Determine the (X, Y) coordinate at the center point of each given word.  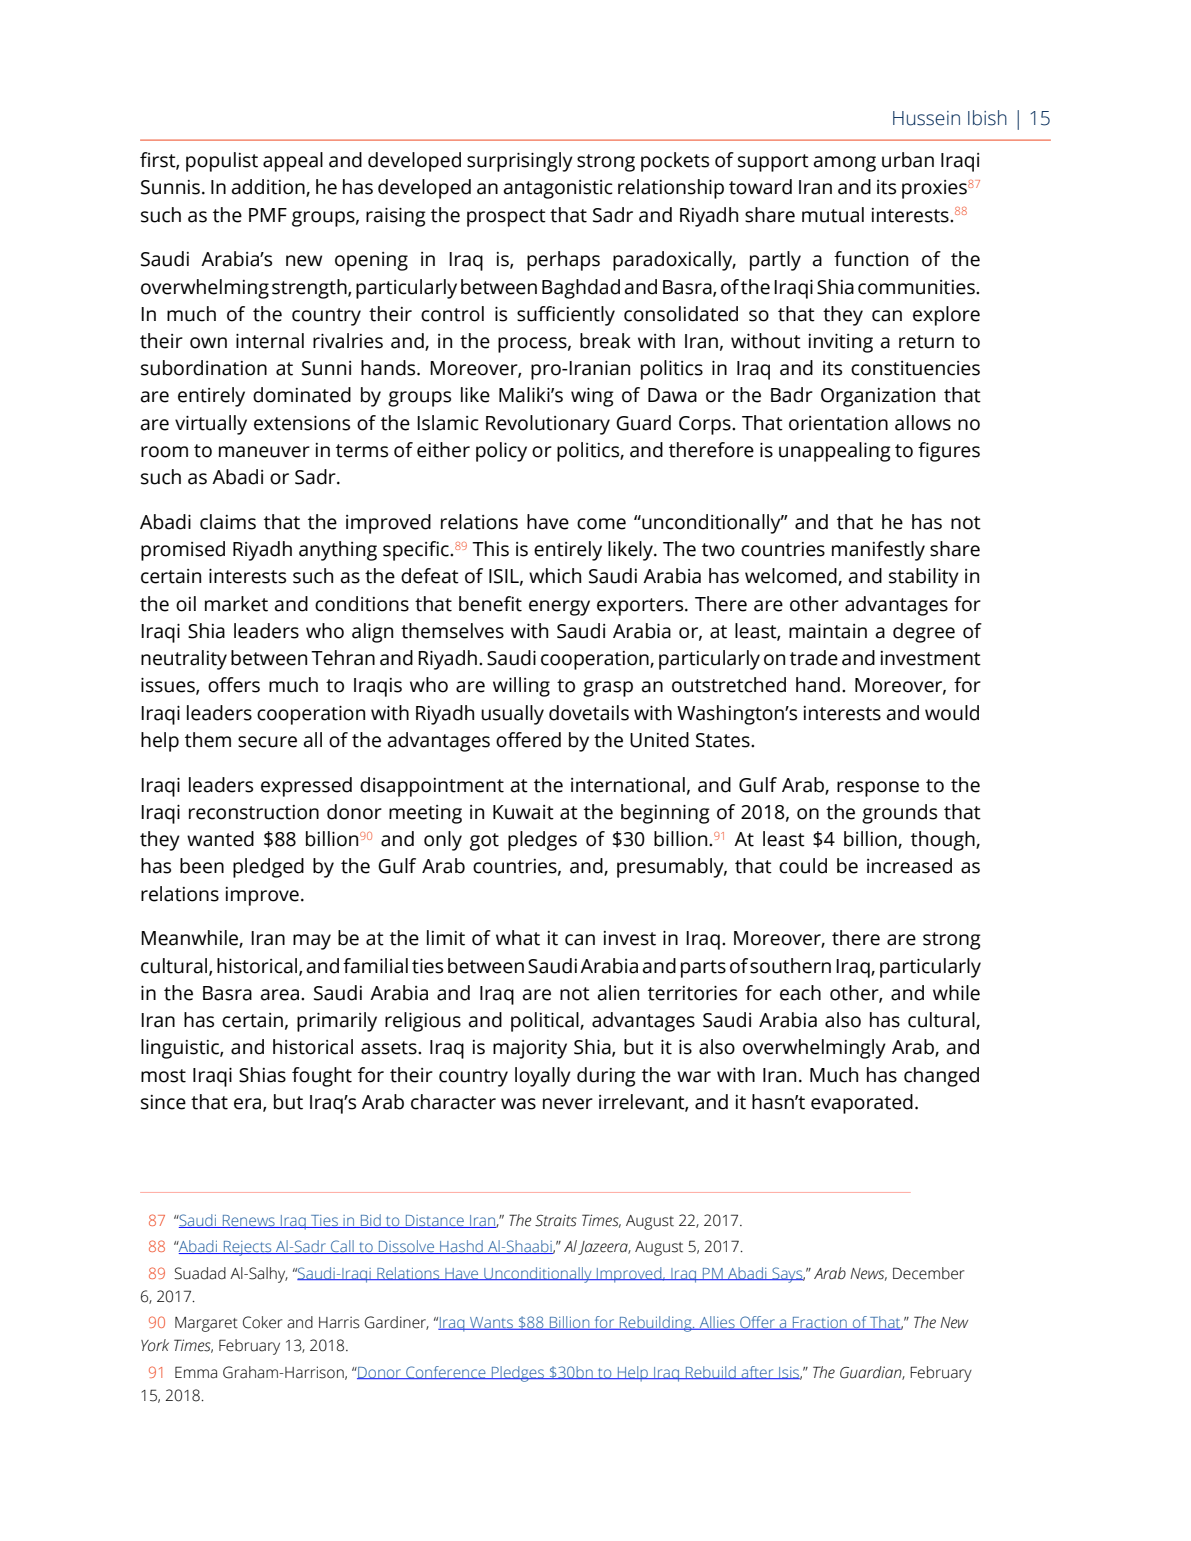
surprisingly (520, 162)
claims (228, 522)
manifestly (878, 551)
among (844, 164)
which (555, 576)
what (518, 938)
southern (790, 966)
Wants (491, 1323)
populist (222, 162)
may (312, 942)
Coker (263, 1322)
